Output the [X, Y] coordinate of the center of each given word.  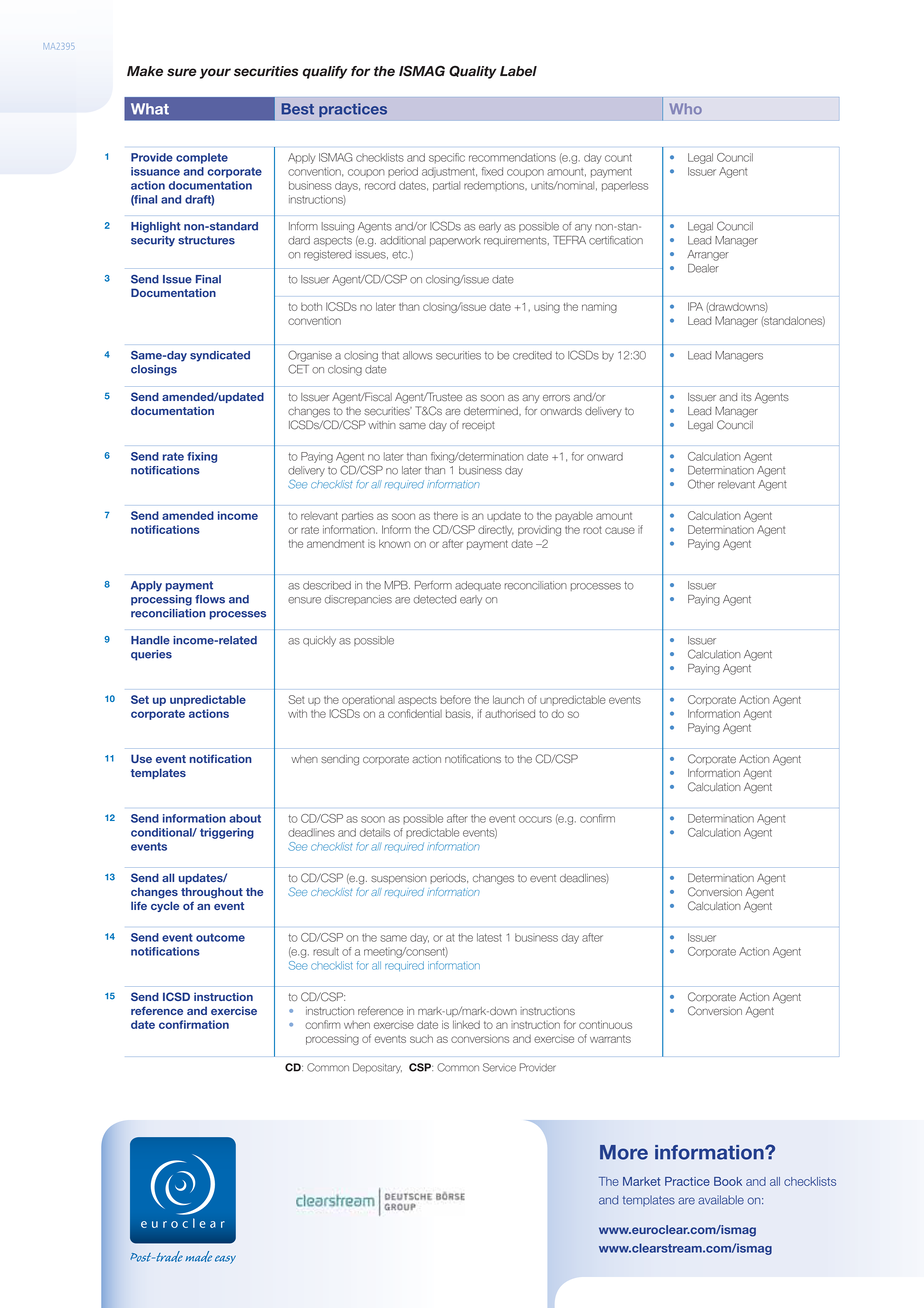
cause [620, 530]
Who [686, 108]
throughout [212, 893]
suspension [399, 879]
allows [417, 355]
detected [434, 599]
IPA [695, 306]
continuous [605, 1024]
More [624, 1152]
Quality [473, 72]
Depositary [377, 1068]
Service [499, 1067]
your [215, 73]
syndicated [220, 356]
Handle [150, 640]
